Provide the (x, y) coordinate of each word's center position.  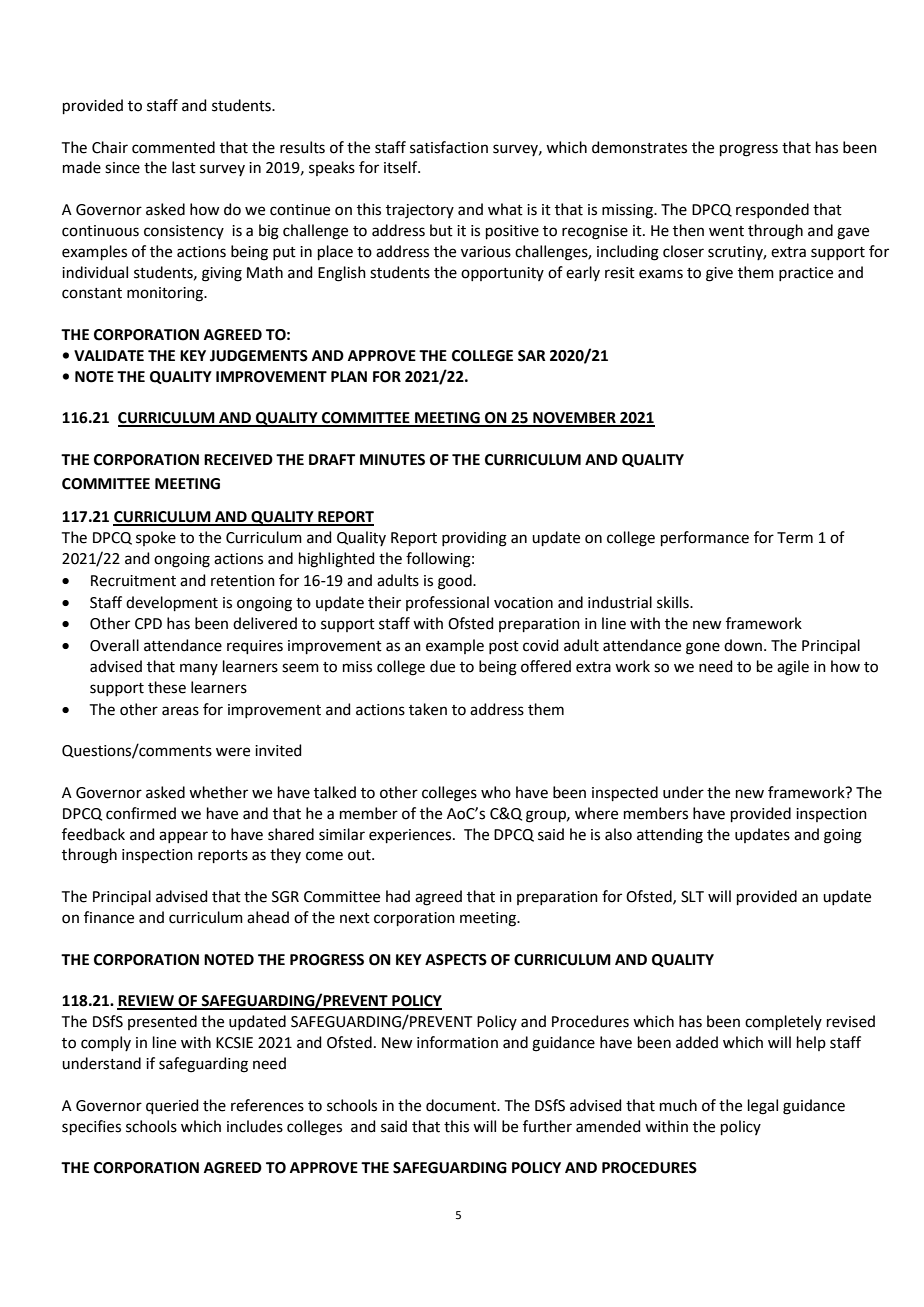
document (462, 1105)
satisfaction (449, 147)
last (184, 167)
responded (772, 210)
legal (763, 1107)
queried (172, 1106)
